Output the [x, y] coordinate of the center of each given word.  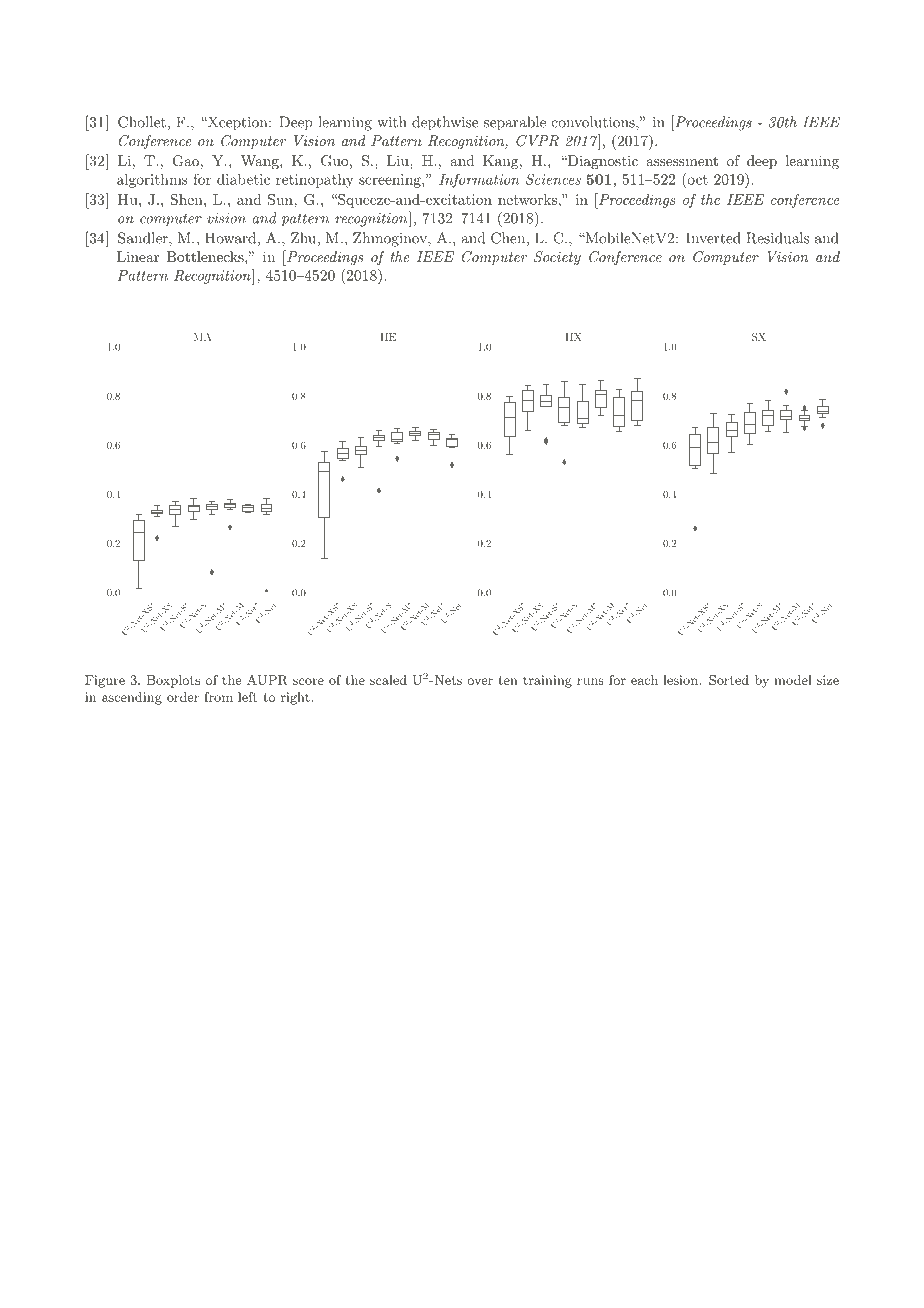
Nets [447, 680]
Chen [508, 238]
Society [557, 258]
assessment [682, 161]
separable [515, 123]
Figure [105, 681]
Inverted [713, 238]
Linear [138, 256]
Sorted [729, 680]
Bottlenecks [206, 256]
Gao [186, 161]
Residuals [778, 238]
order [183, 697]
